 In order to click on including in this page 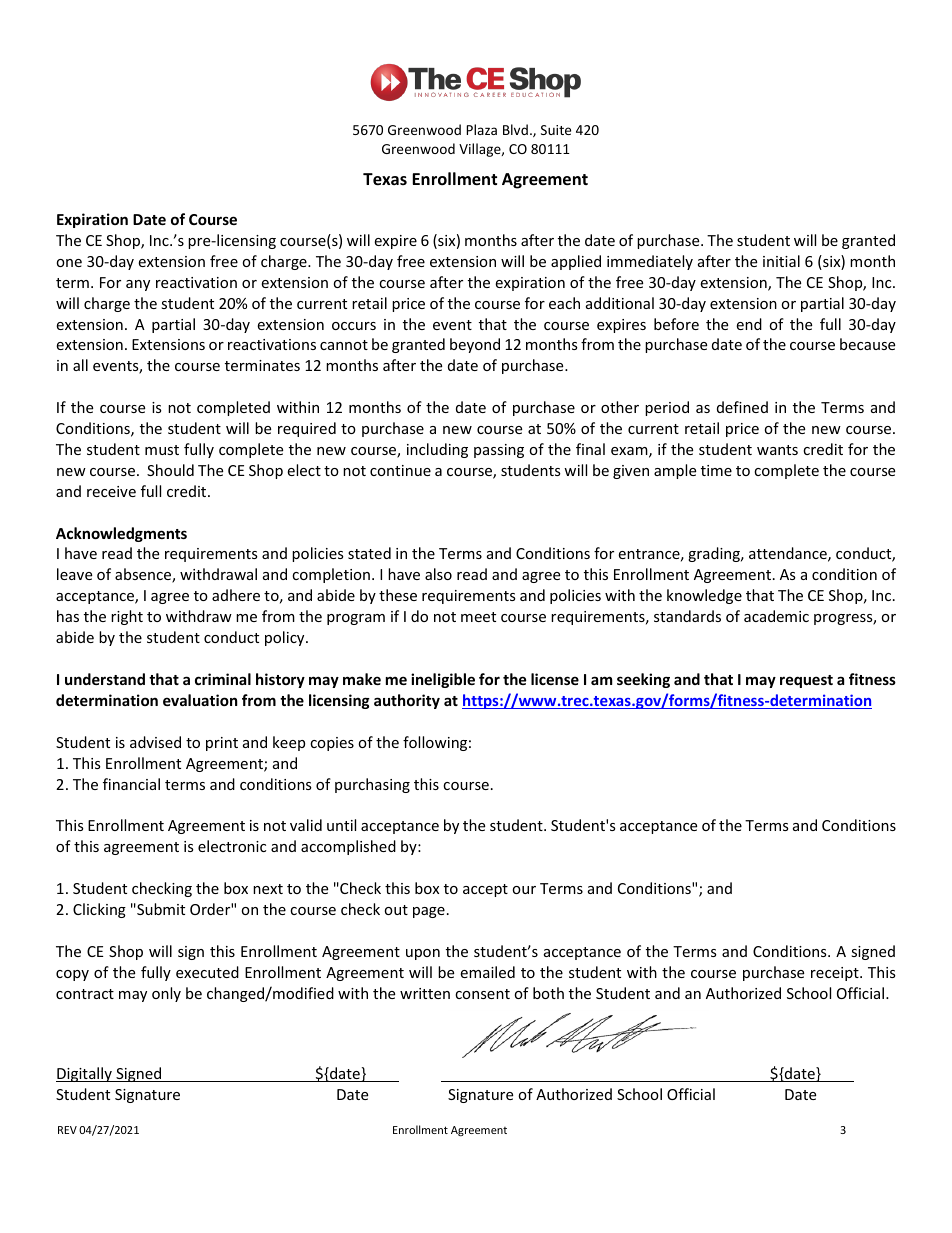, I will do `click(437, 450)`.
